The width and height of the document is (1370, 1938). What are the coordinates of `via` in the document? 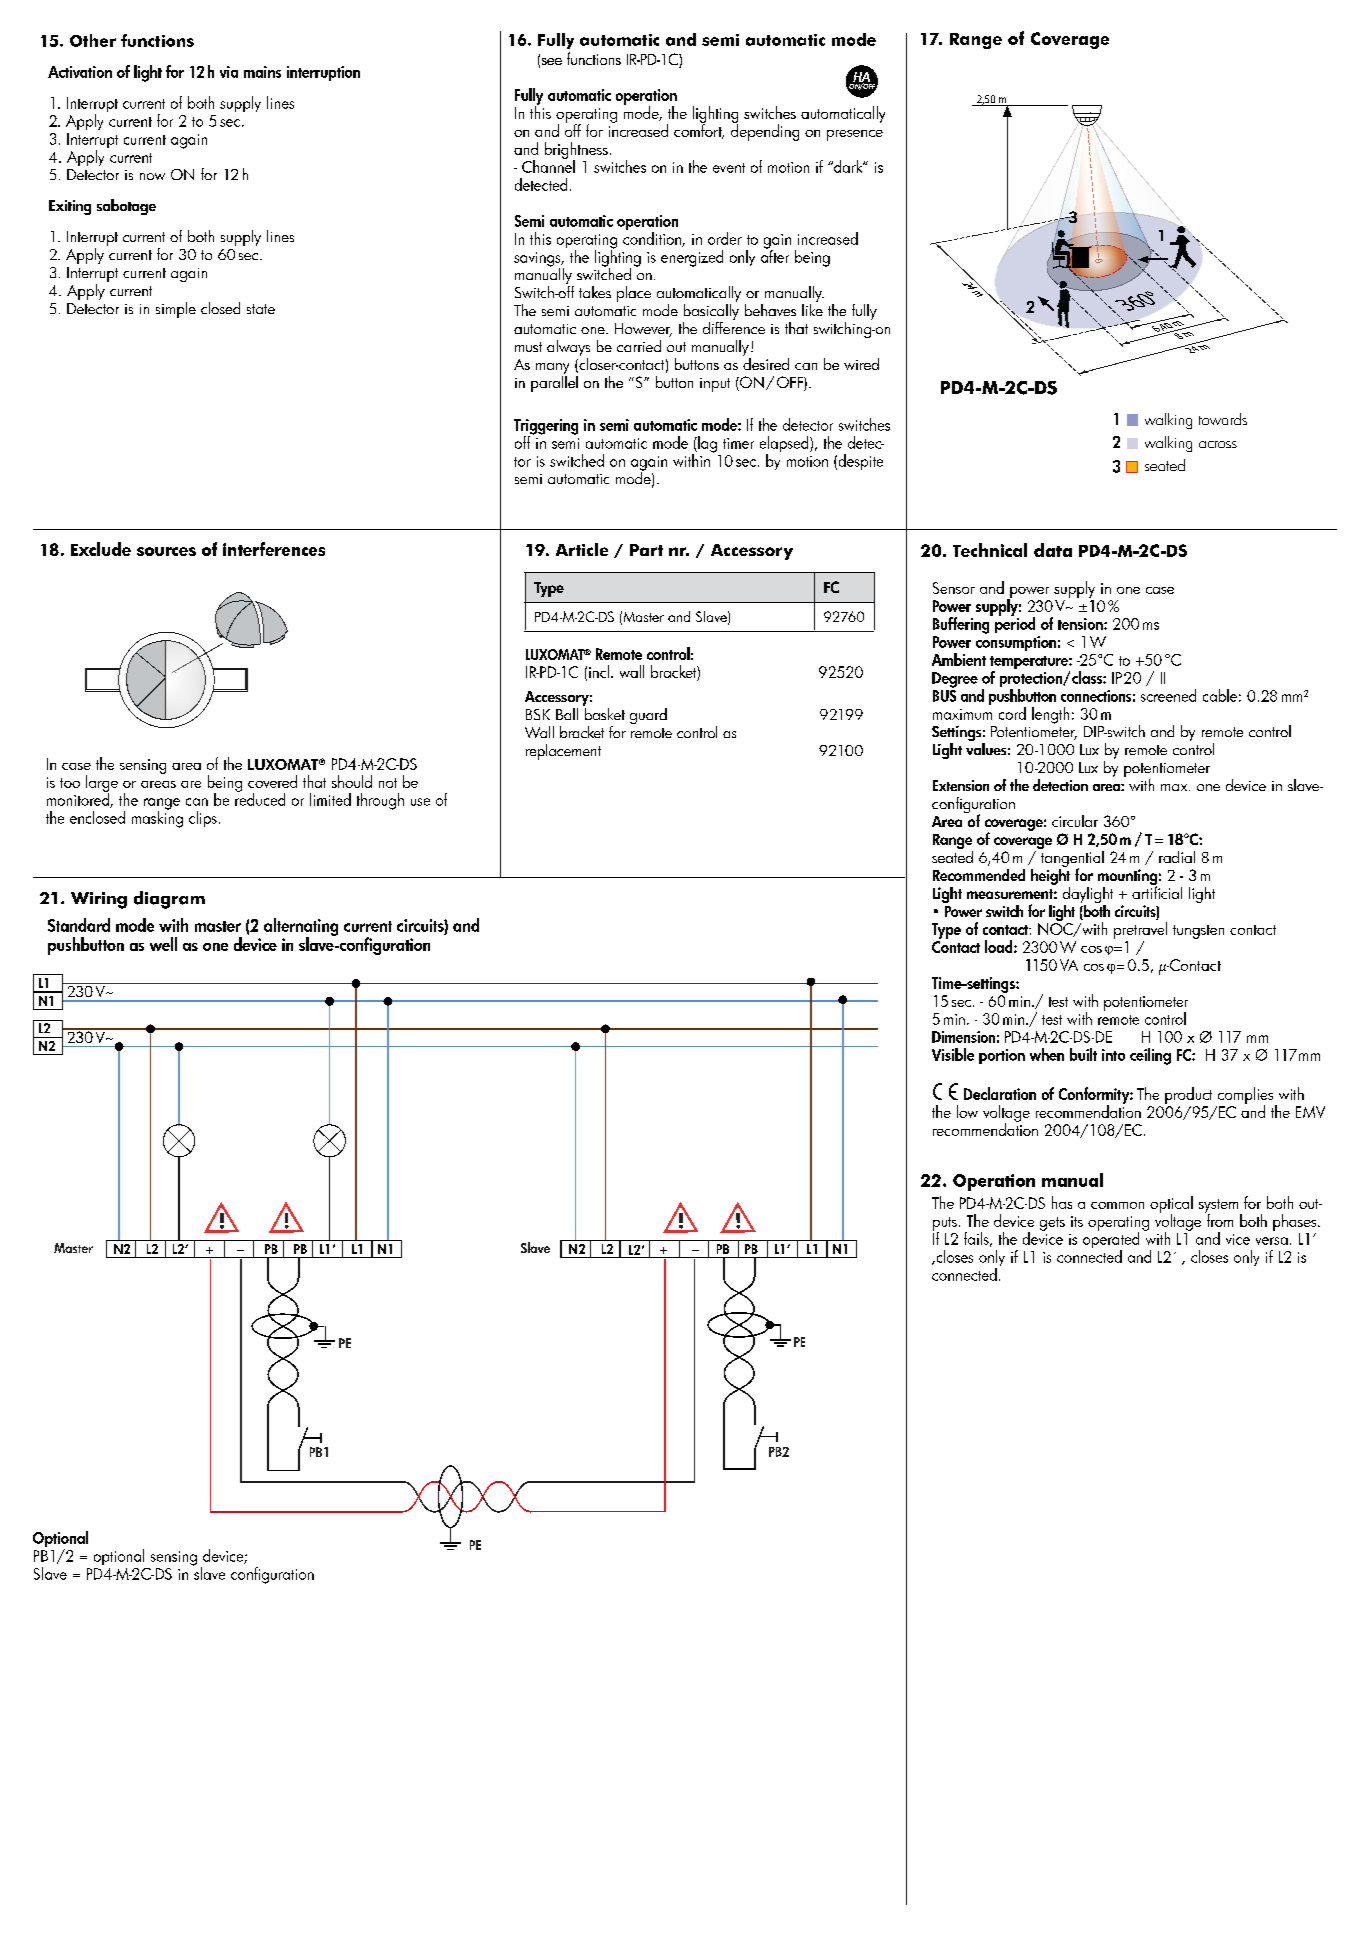 It's located at (229, 72).
